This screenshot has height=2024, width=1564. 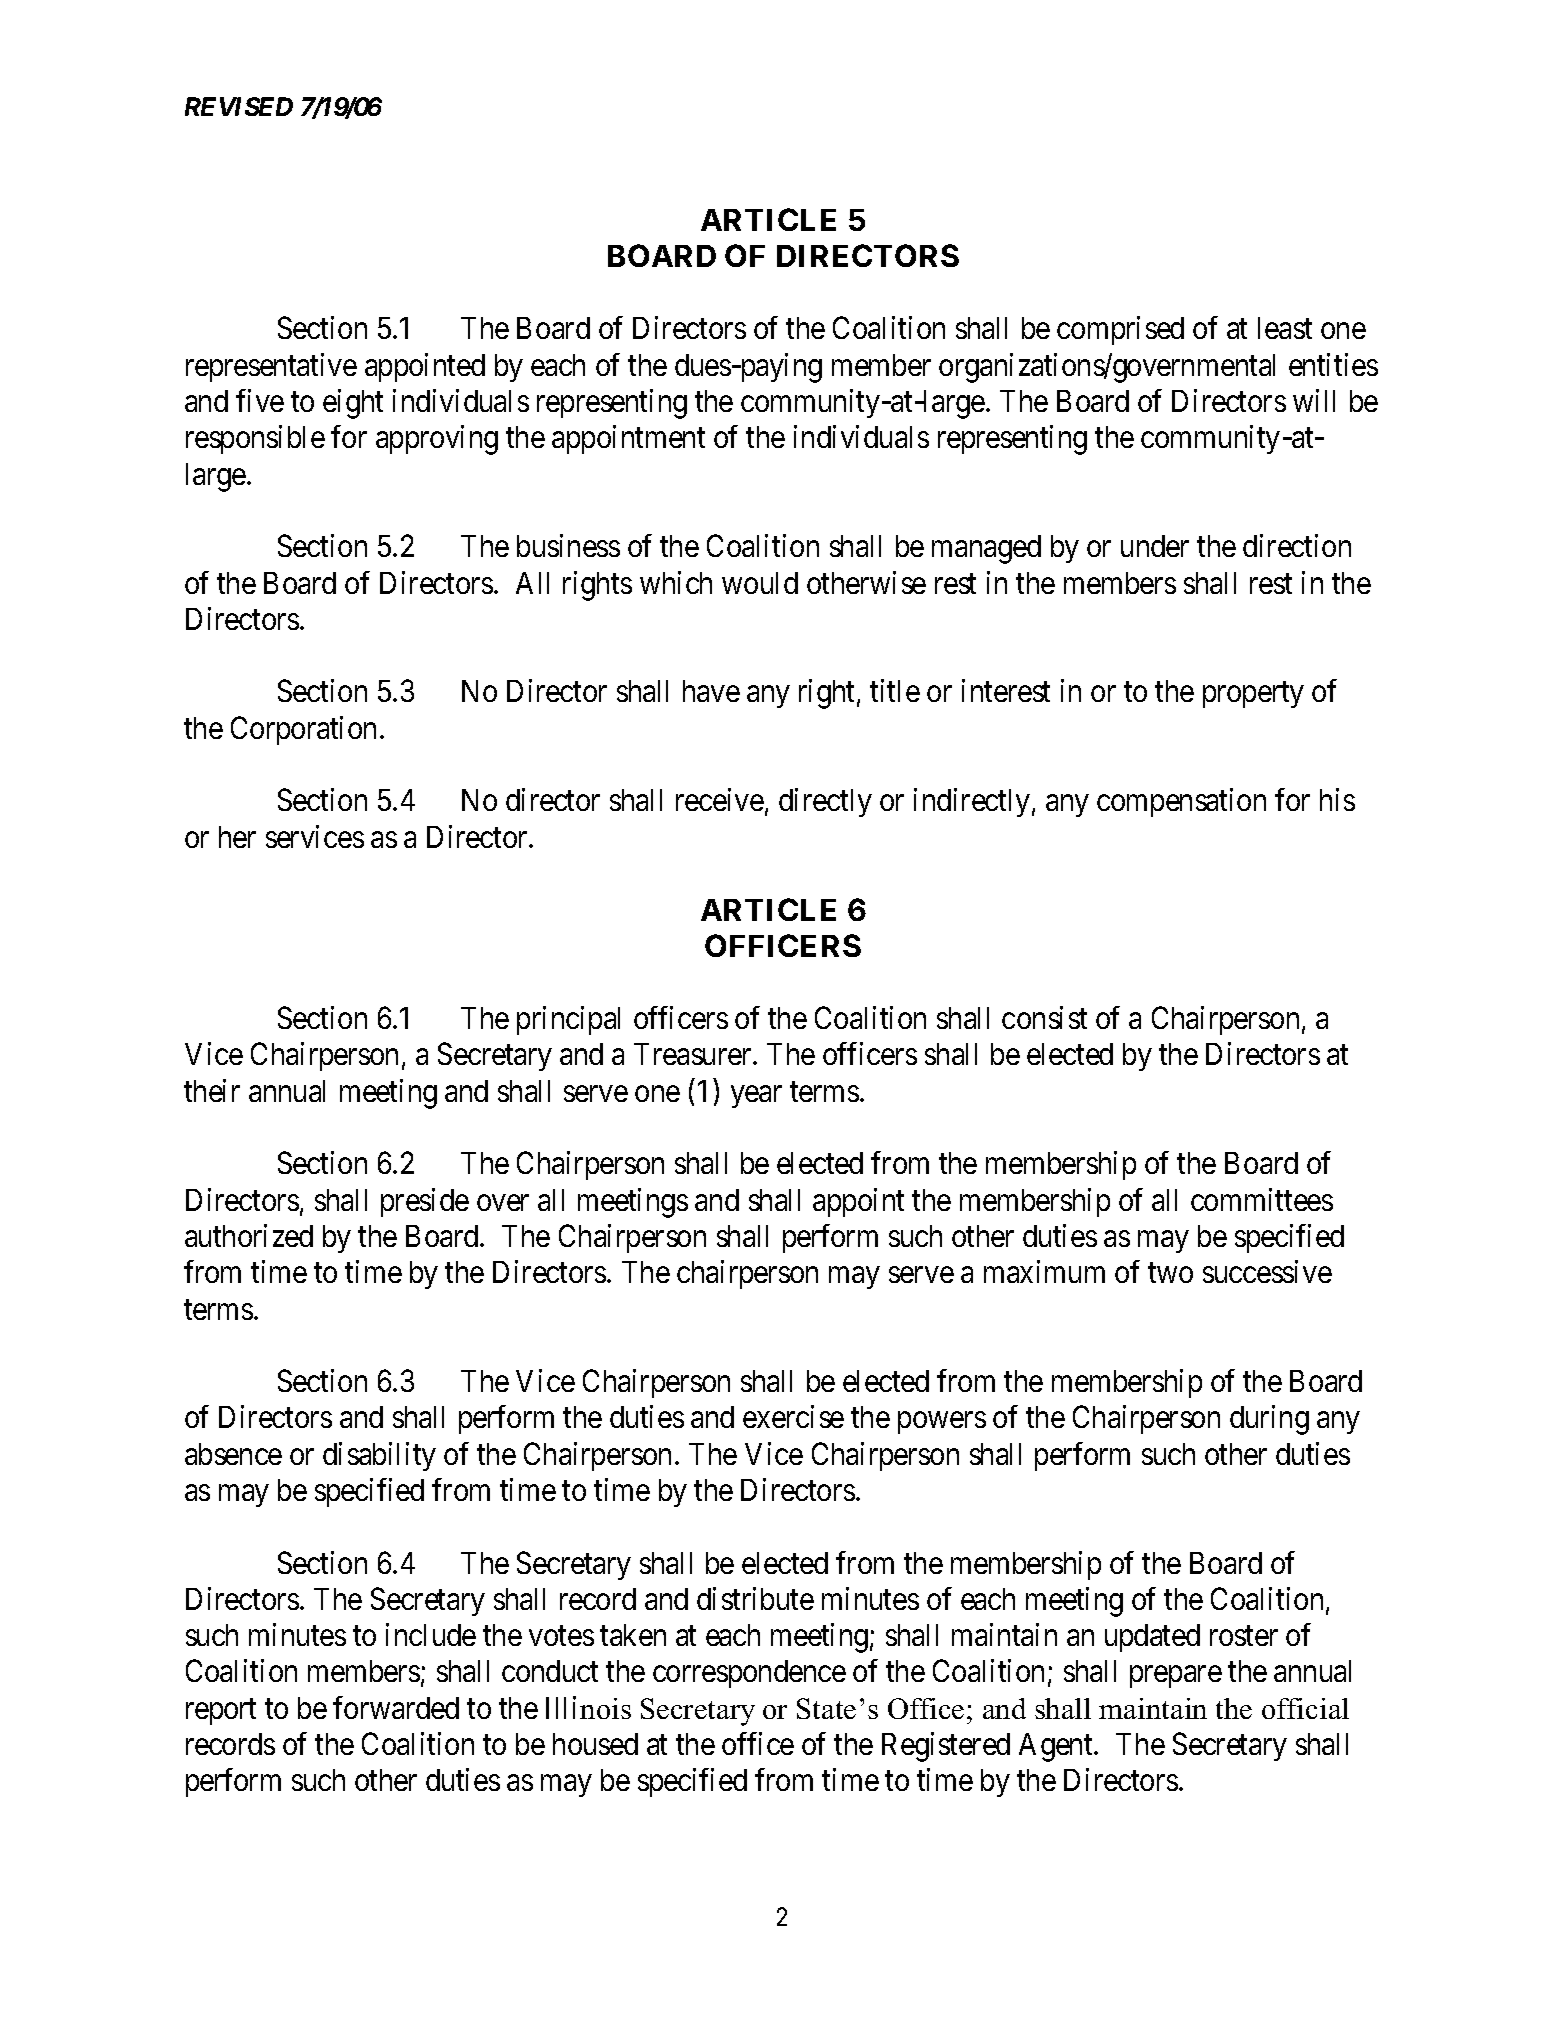 I want to click on approving, so click(x=437, y=440).
